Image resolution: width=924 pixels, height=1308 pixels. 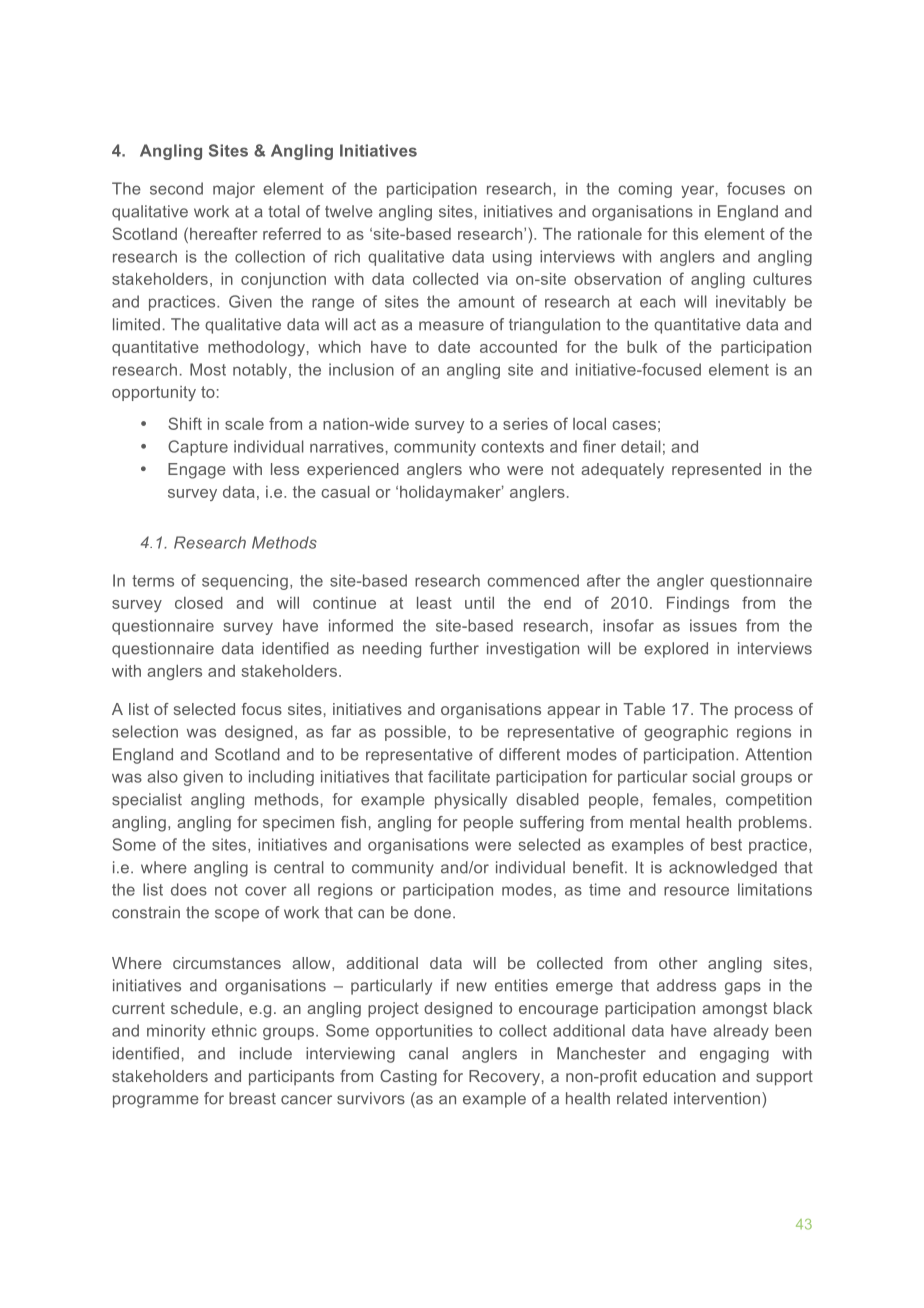 What do you see at coordinates (713, 625) in the image?
I see `issues` at bounding box center [713, 625].
